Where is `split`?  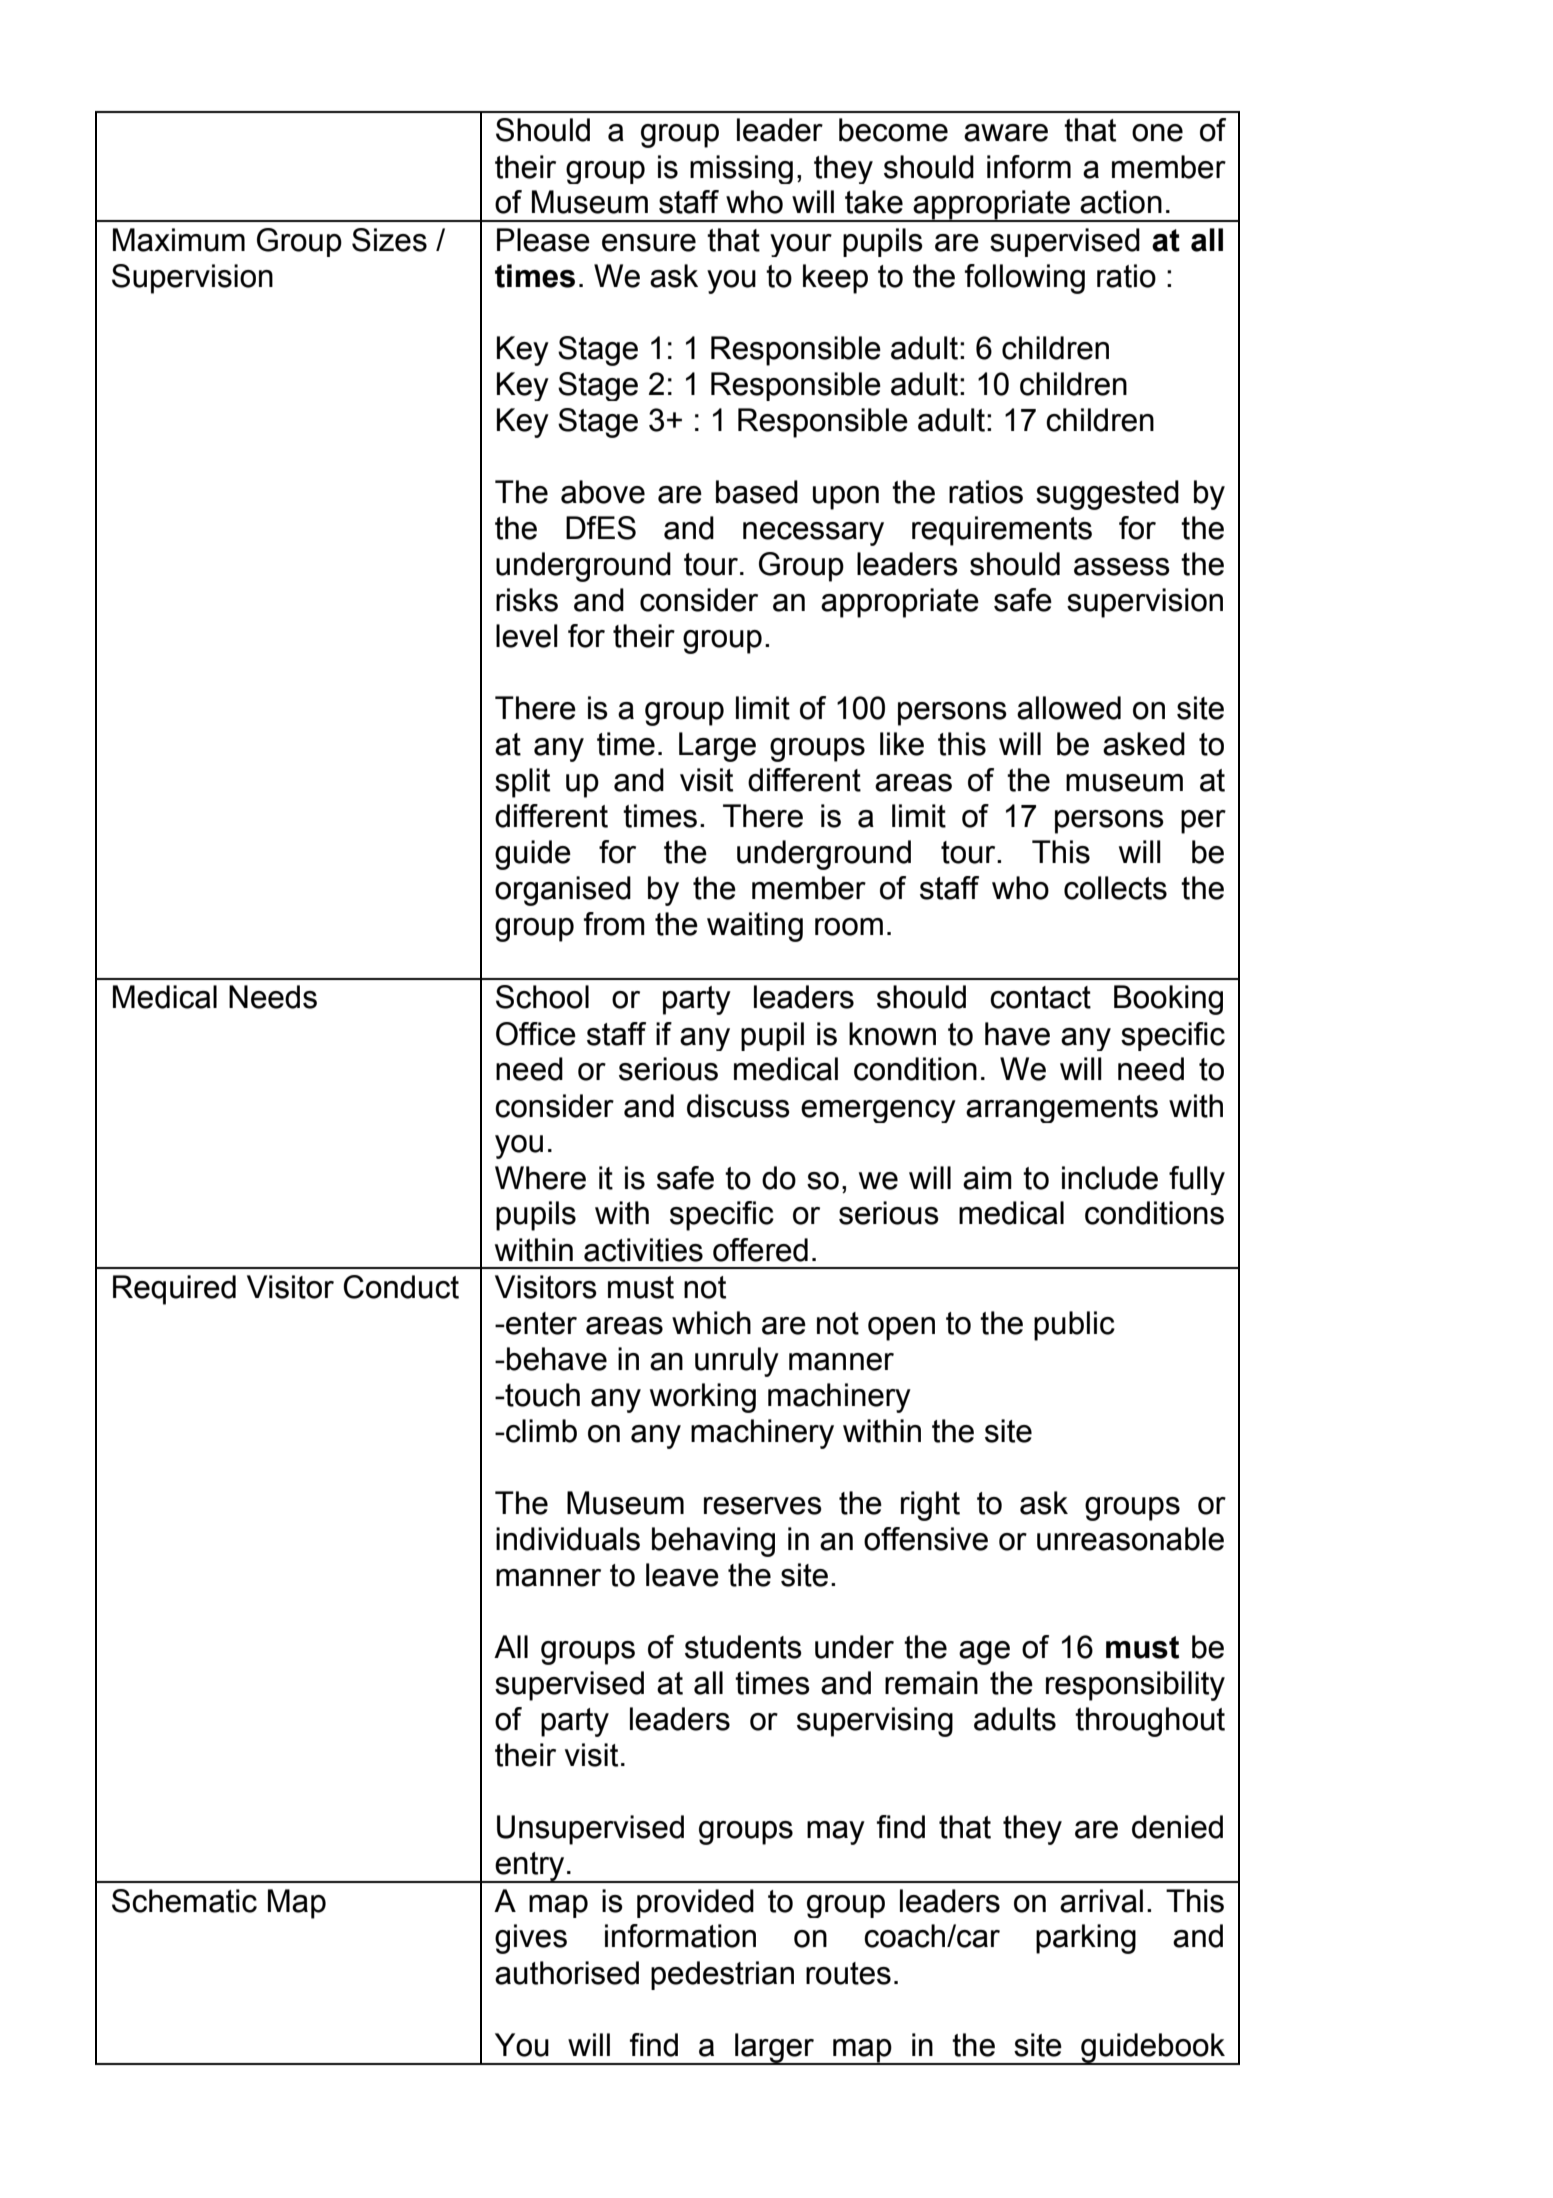 split is located at coordinates (522, 783).
